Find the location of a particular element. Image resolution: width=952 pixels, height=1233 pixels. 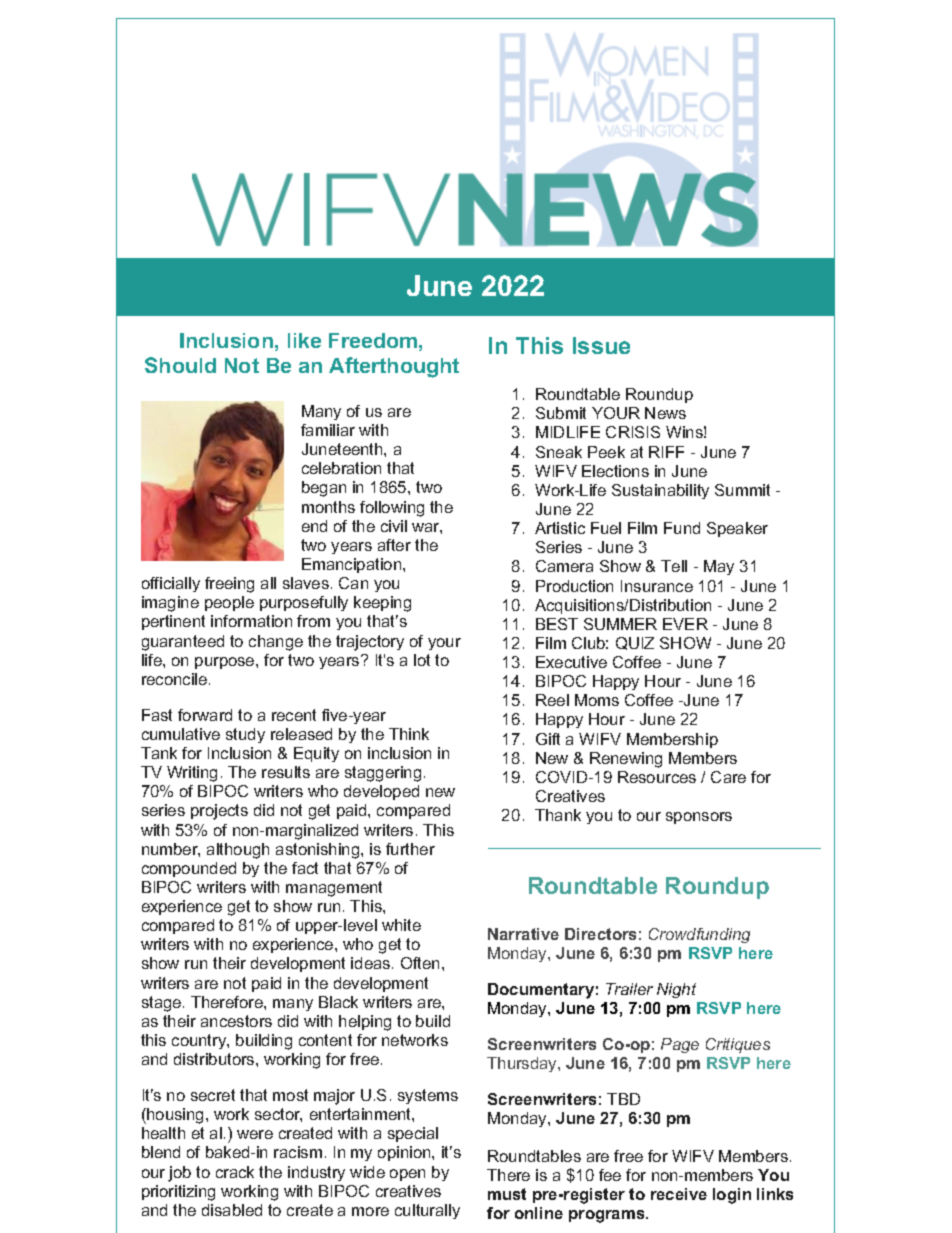

lot is located at coordinates (422, 660).
